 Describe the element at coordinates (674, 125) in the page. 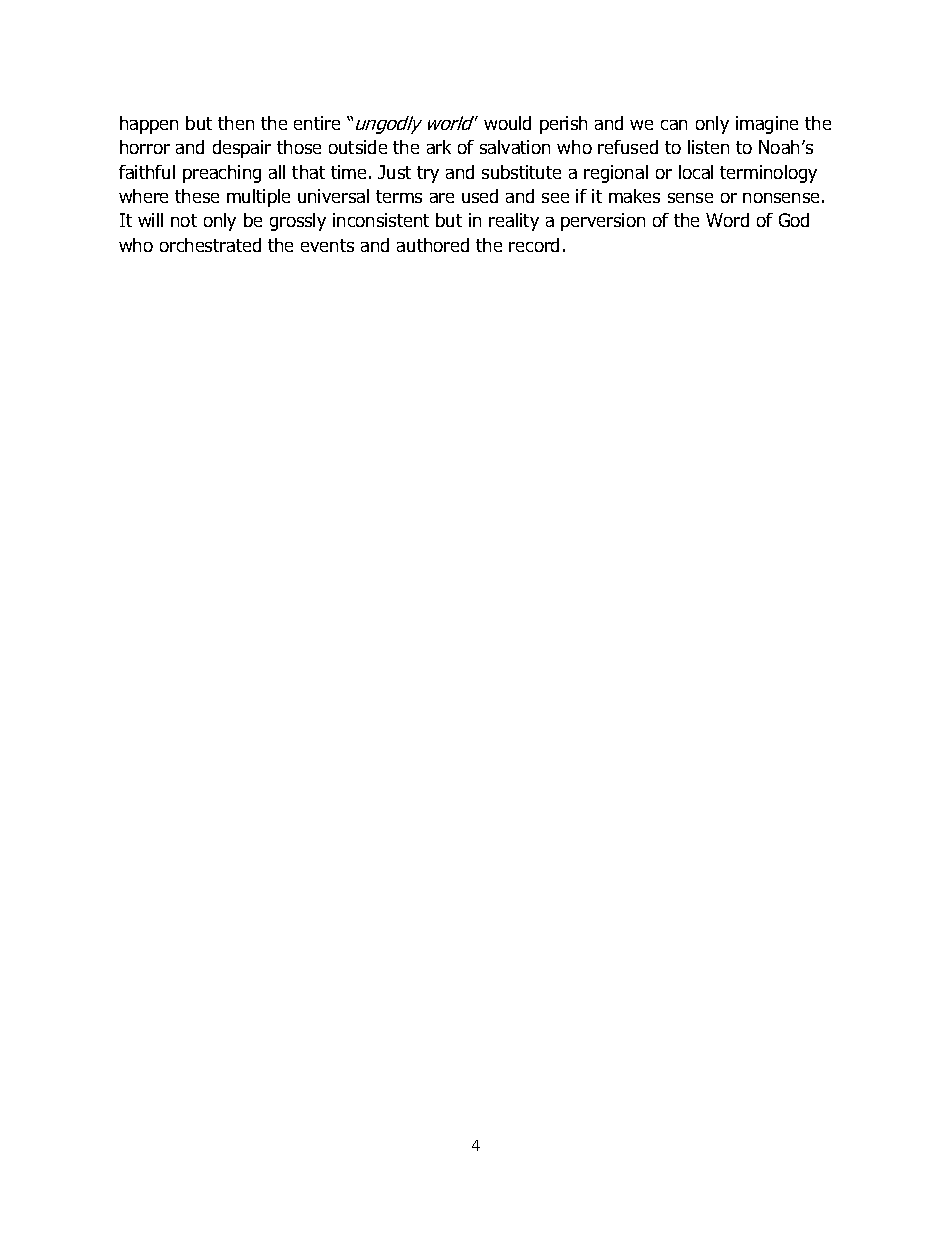

I see `can` at that location.
